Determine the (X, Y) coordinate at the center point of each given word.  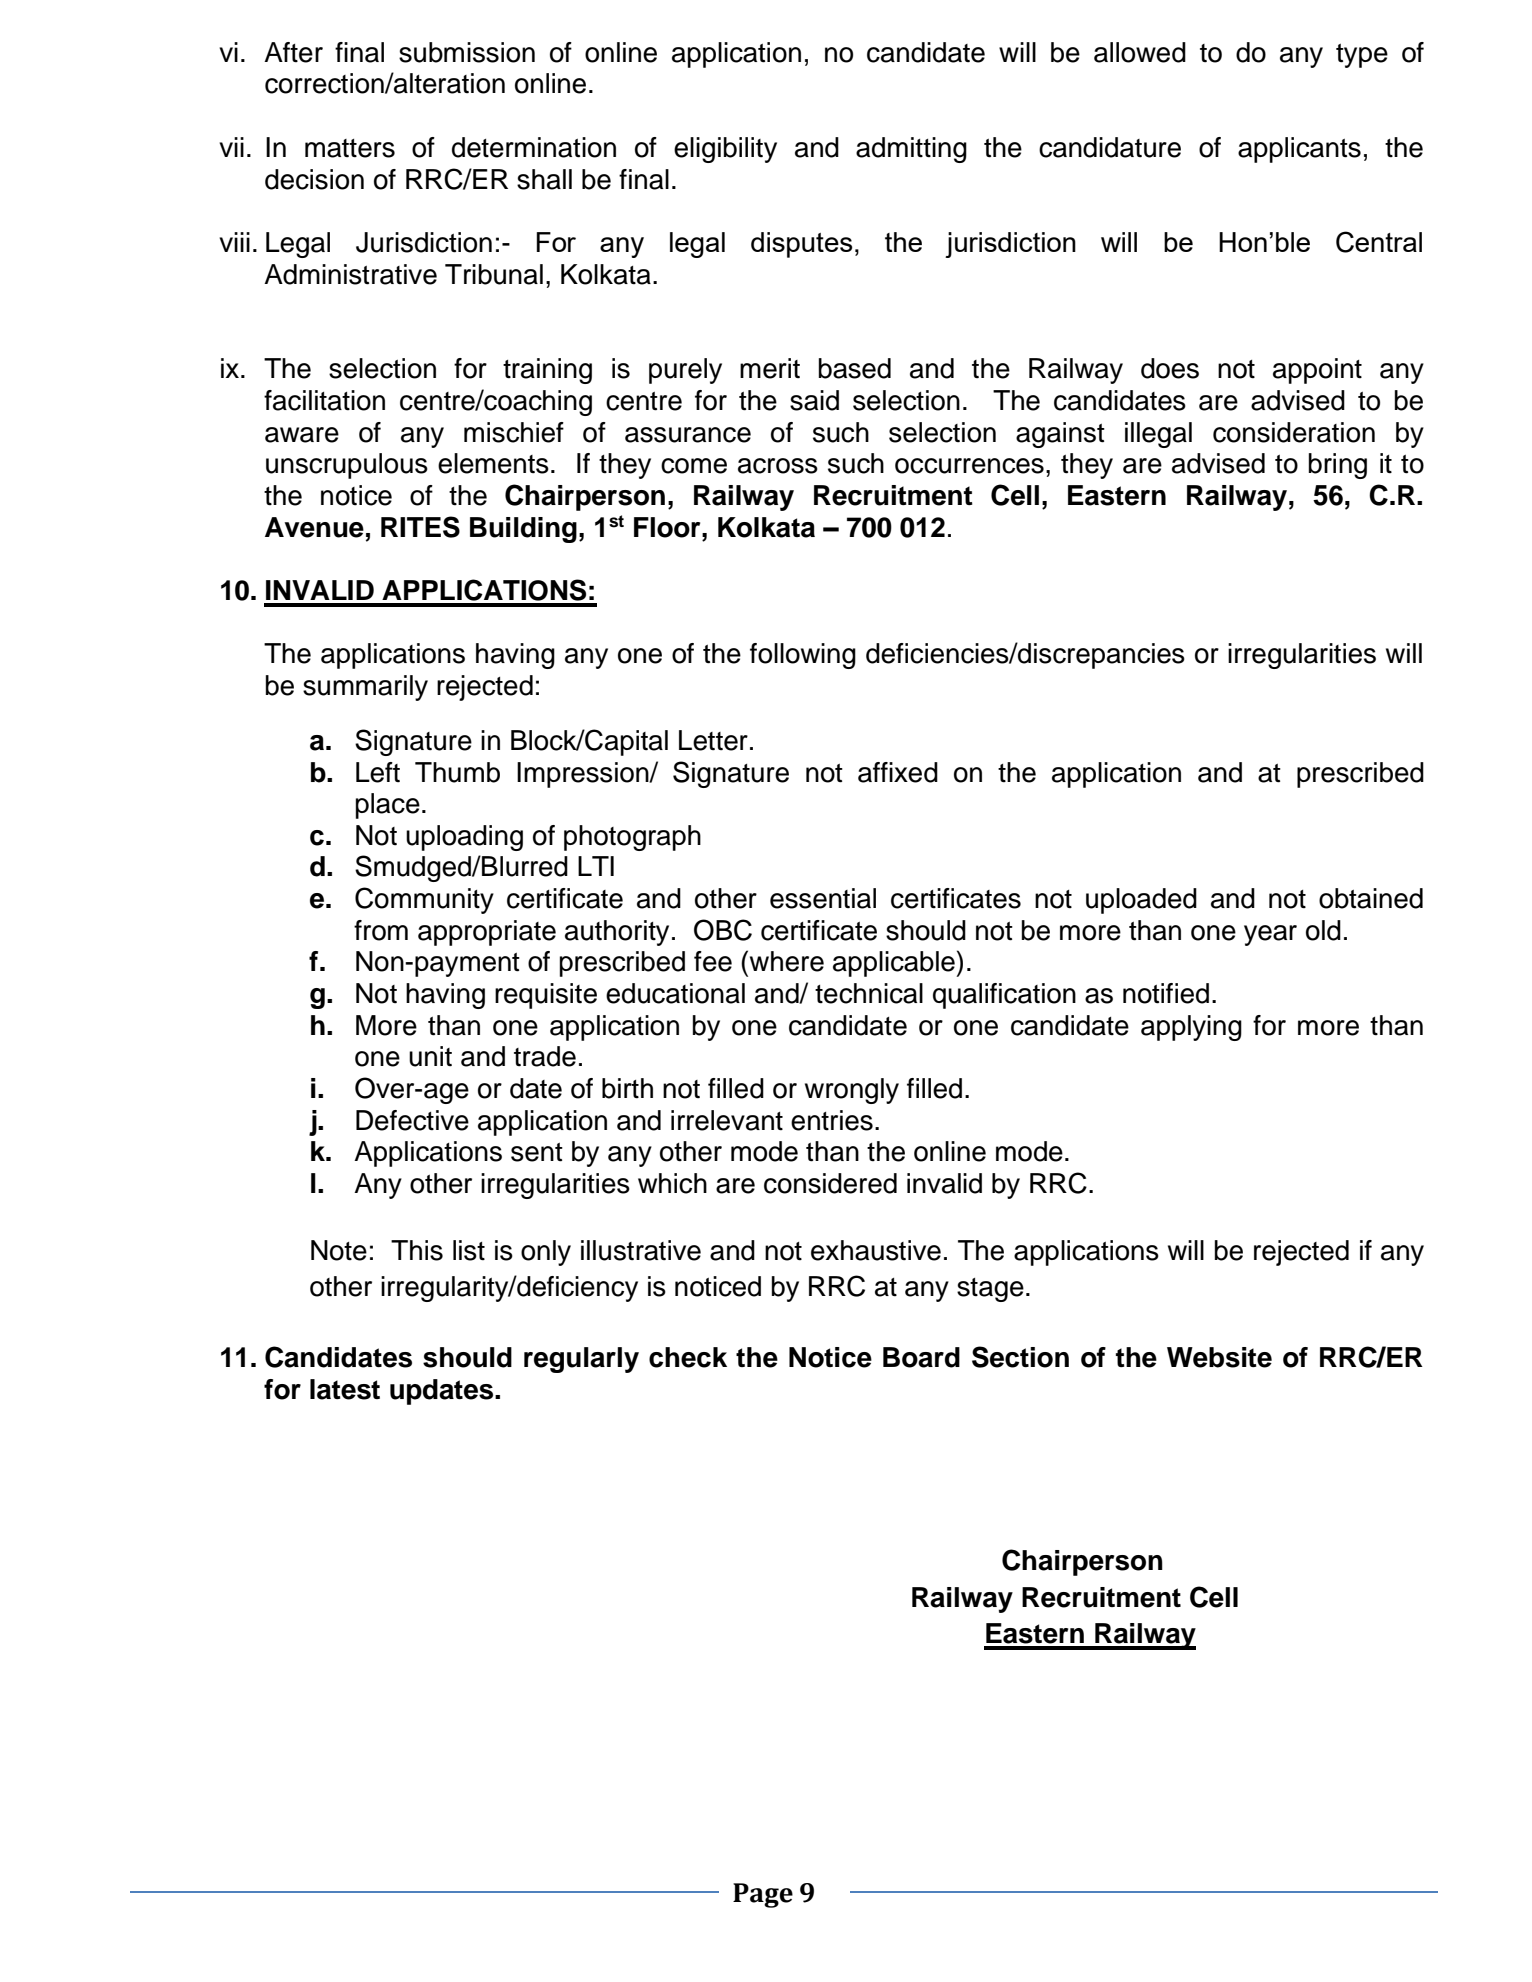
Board (921, 1357)
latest (345, 1389)
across (778, 466)
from (381, 930)
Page (763, 1895)
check (688, 1357)
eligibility (725, 150)
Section (1020, 1357)
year (1270, 935)
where (787, 961)
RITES (420, 527)
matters (350, 148)
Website (1219, 1357)
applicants (1299, 150)
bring (1338, 466)
